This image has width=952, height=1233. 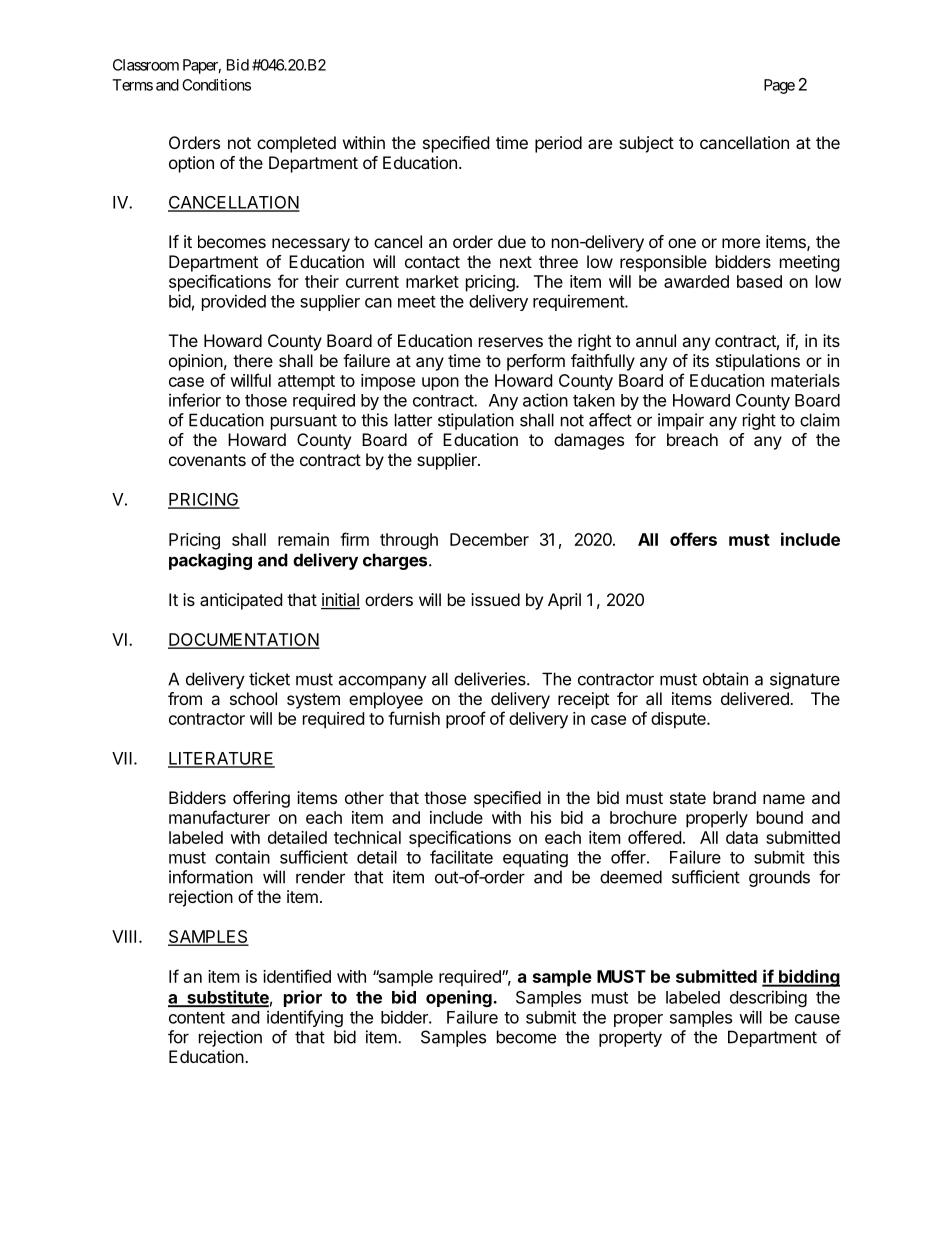 What do you see at coordinates (759, 281) in the image?
I see `based` at bounding box center [759, 281].
